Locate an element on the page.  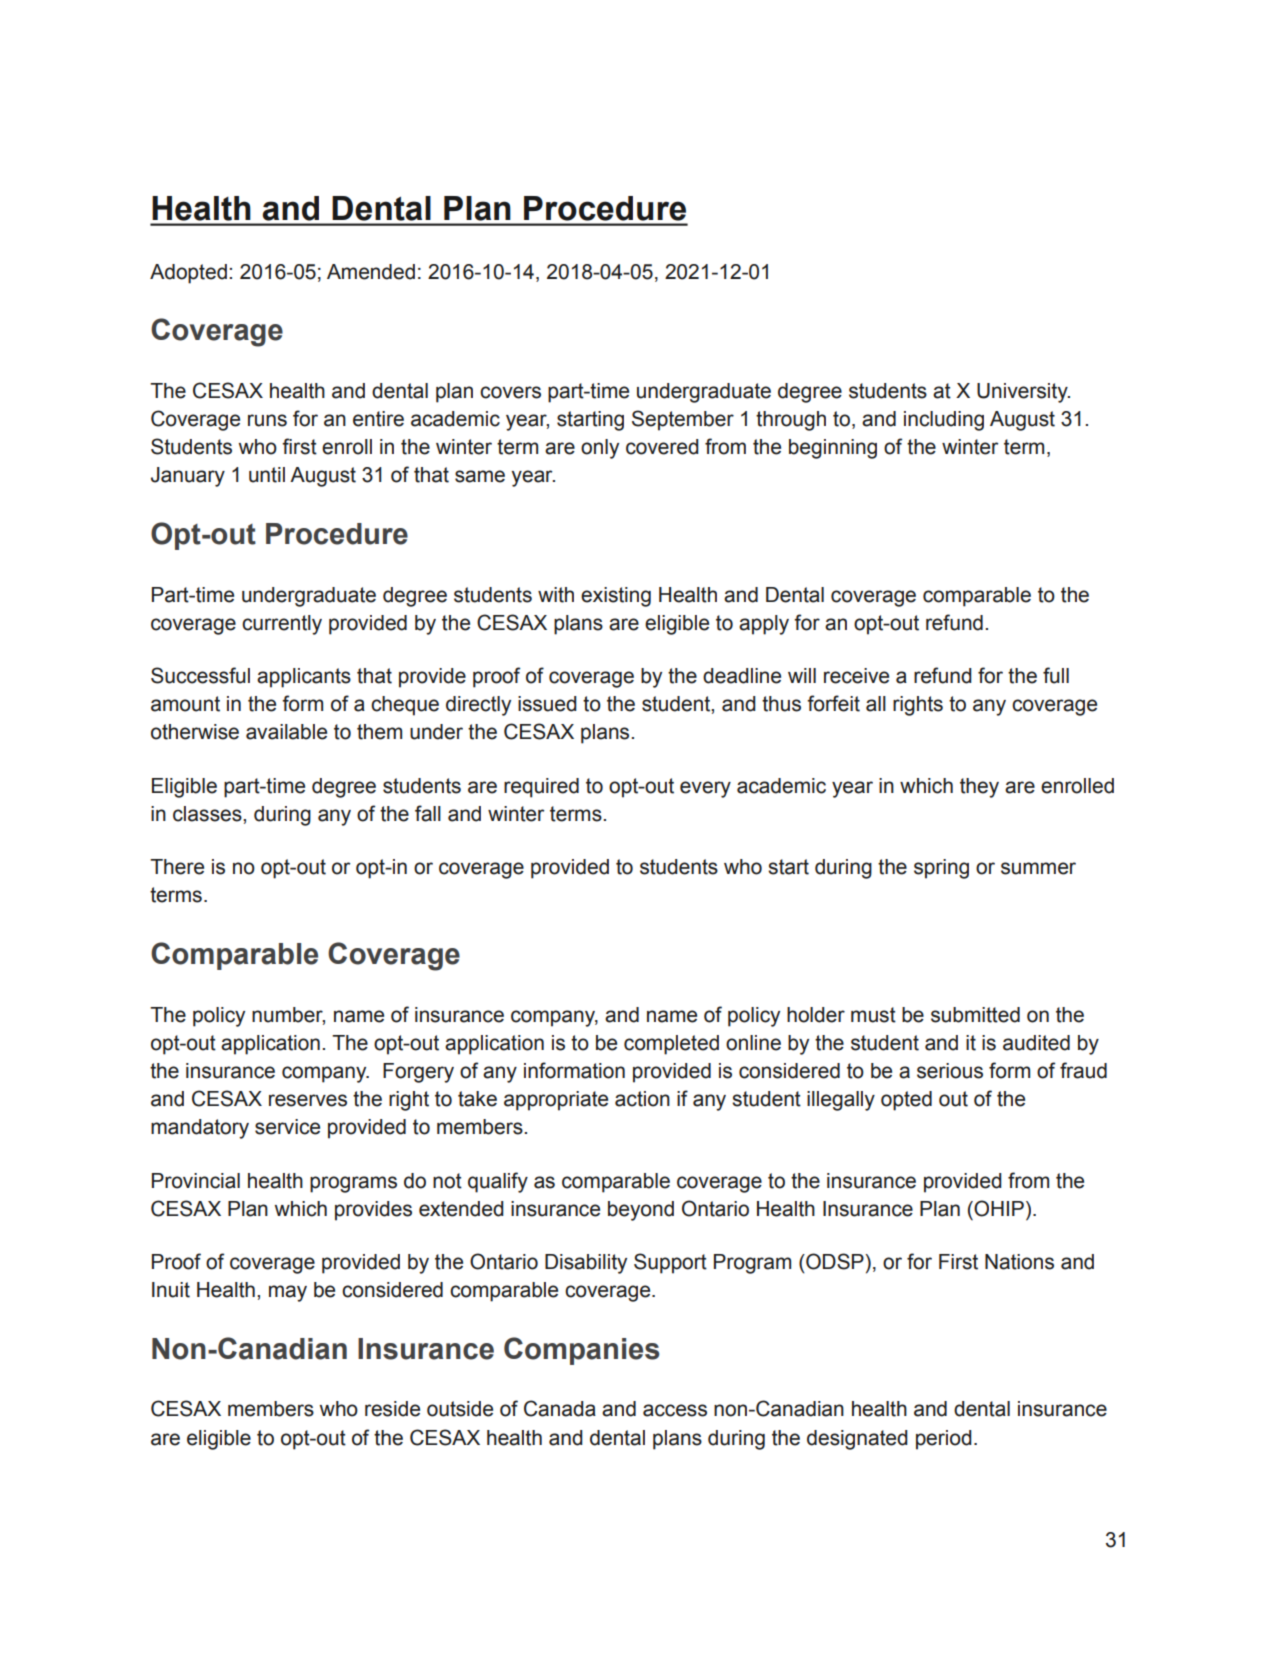
Provincial is located at coordinates (196, 1181).
